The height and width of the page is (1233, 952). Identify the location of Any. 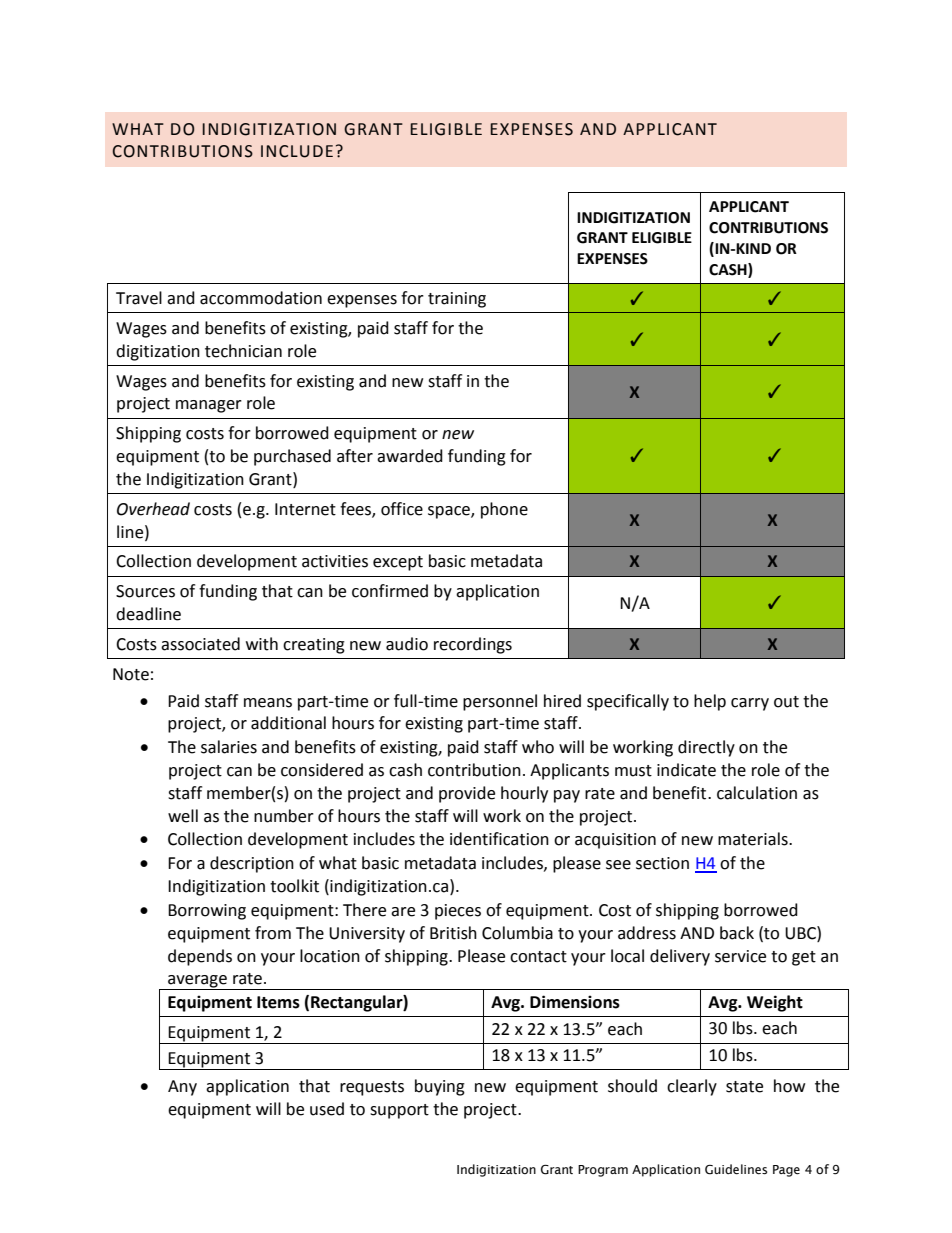
(182, 1088).
